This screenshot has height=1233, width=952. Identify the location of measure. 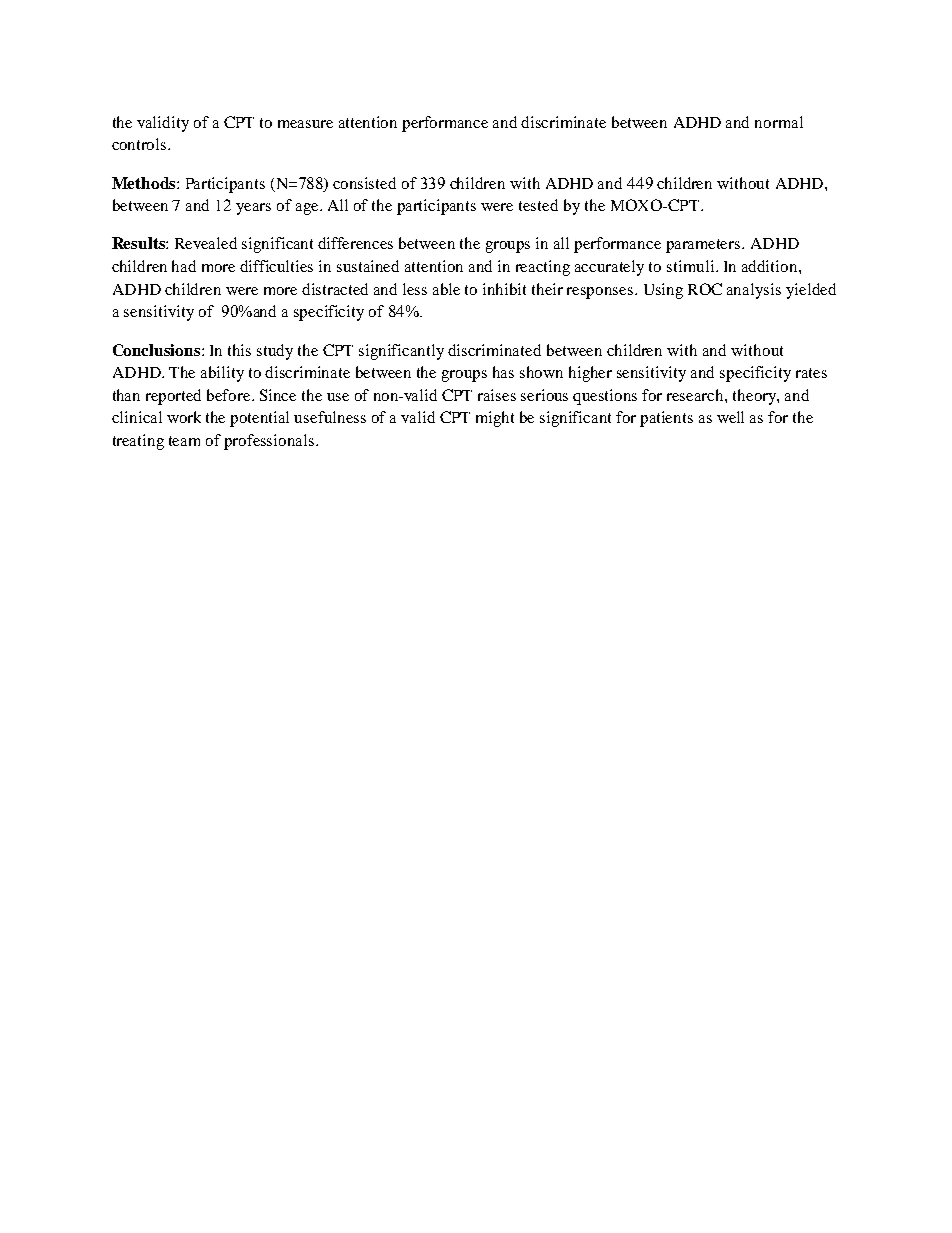
(305, 124).
